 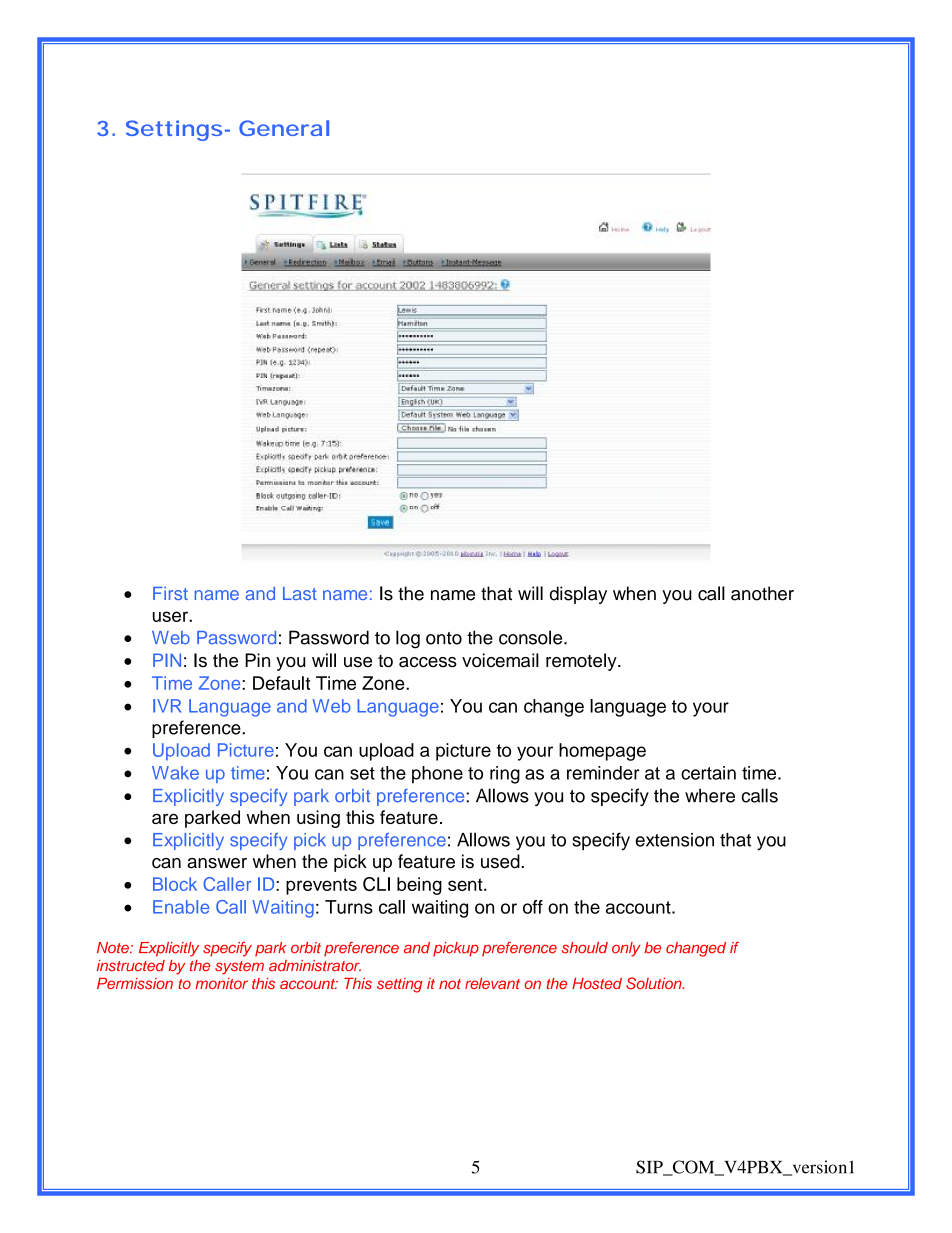 What do you see at coordinates (674, 840) in the screenshot?
I see `extension` at bounding box center [674, 840].
